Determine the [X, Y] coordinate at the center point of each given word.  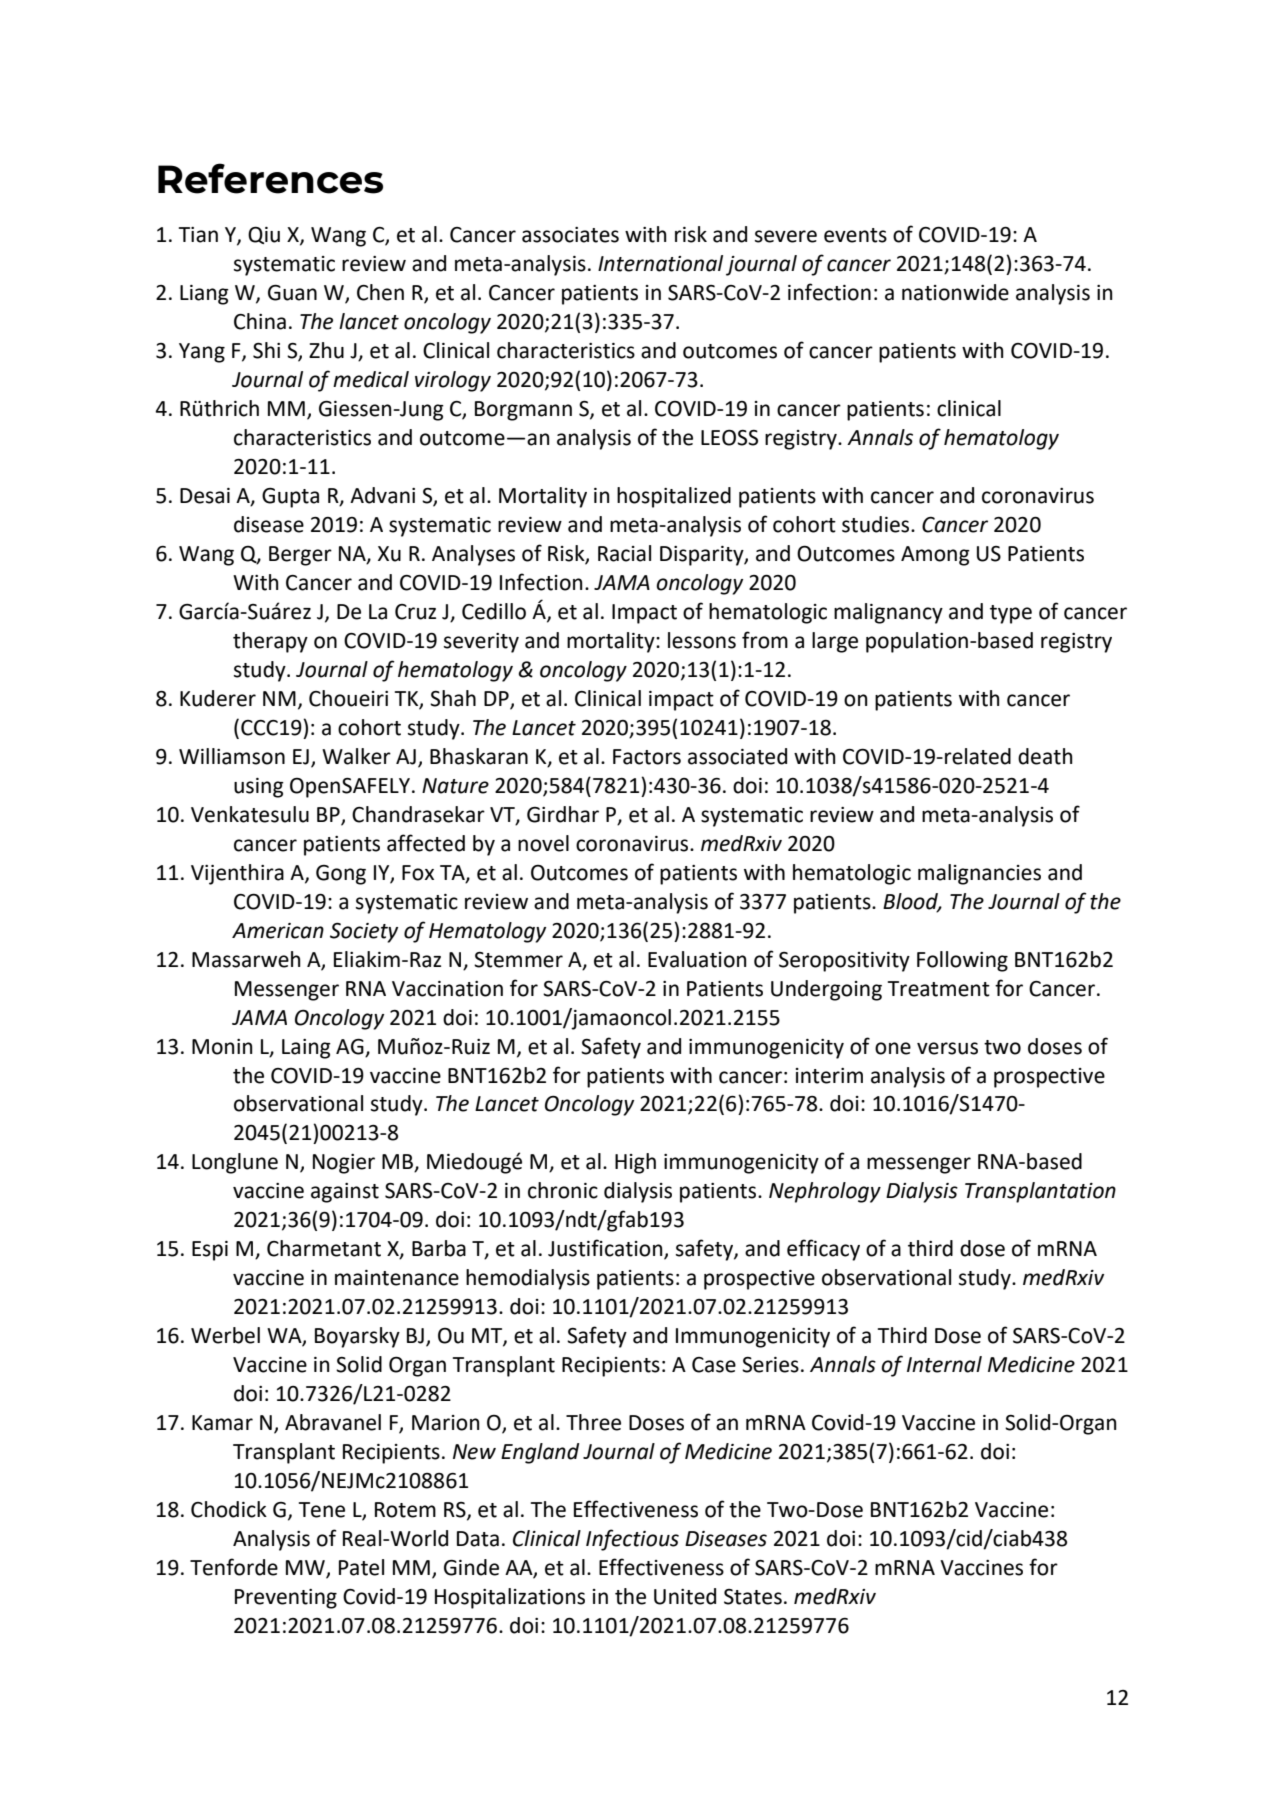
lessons [702, 640]
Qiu [264, 235]
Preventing [286, 1599]
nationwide [955, 292]
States [753, 1597]
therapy [270, 642]
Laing [306, 1049]
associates [570, 235]
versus [947, 1048]
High [635, 1163]
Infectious [632, 1540]
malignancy [888, 613]
